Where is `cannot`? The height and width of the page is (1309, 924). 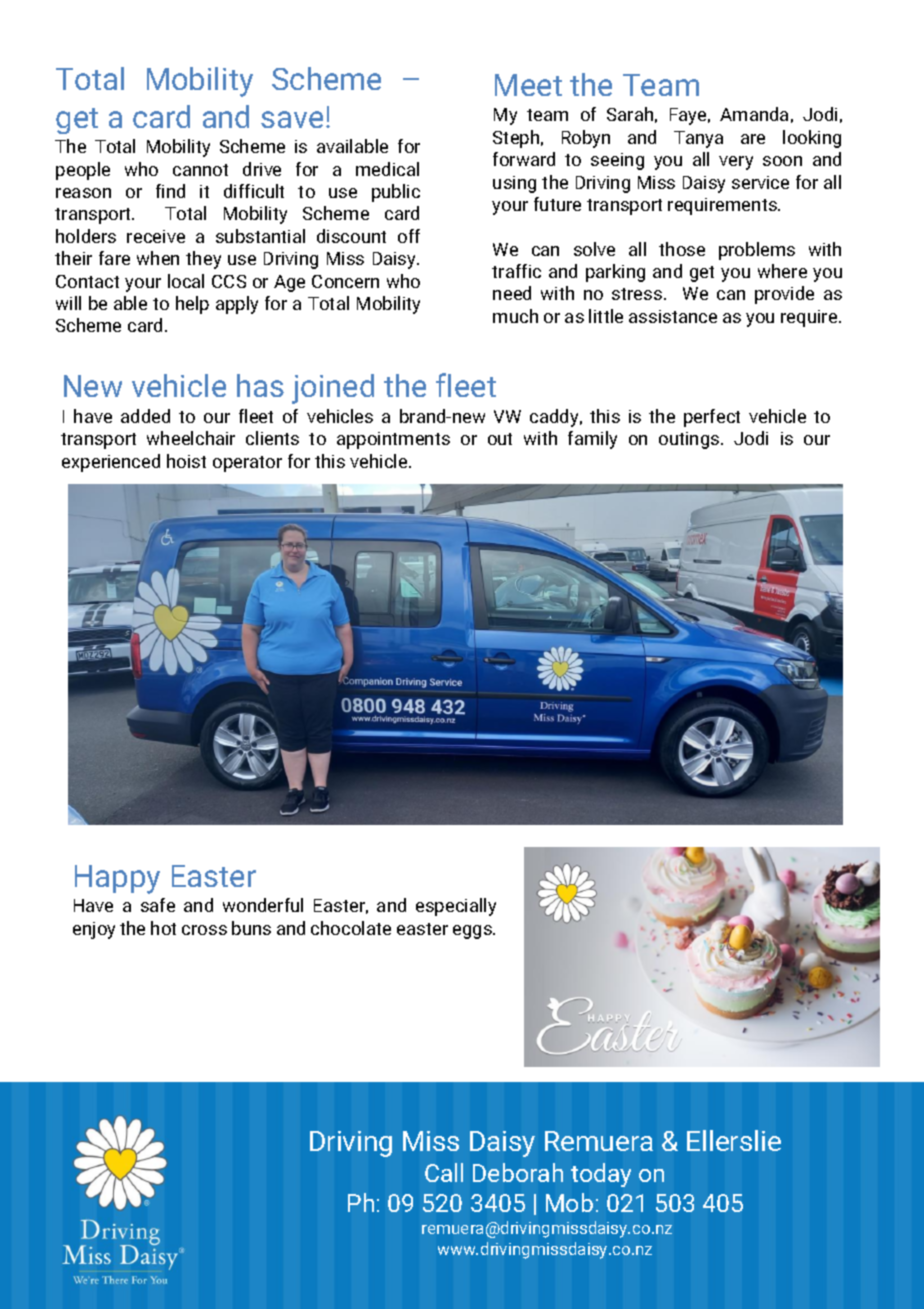 cannot is located at coordinates (200, 170).
